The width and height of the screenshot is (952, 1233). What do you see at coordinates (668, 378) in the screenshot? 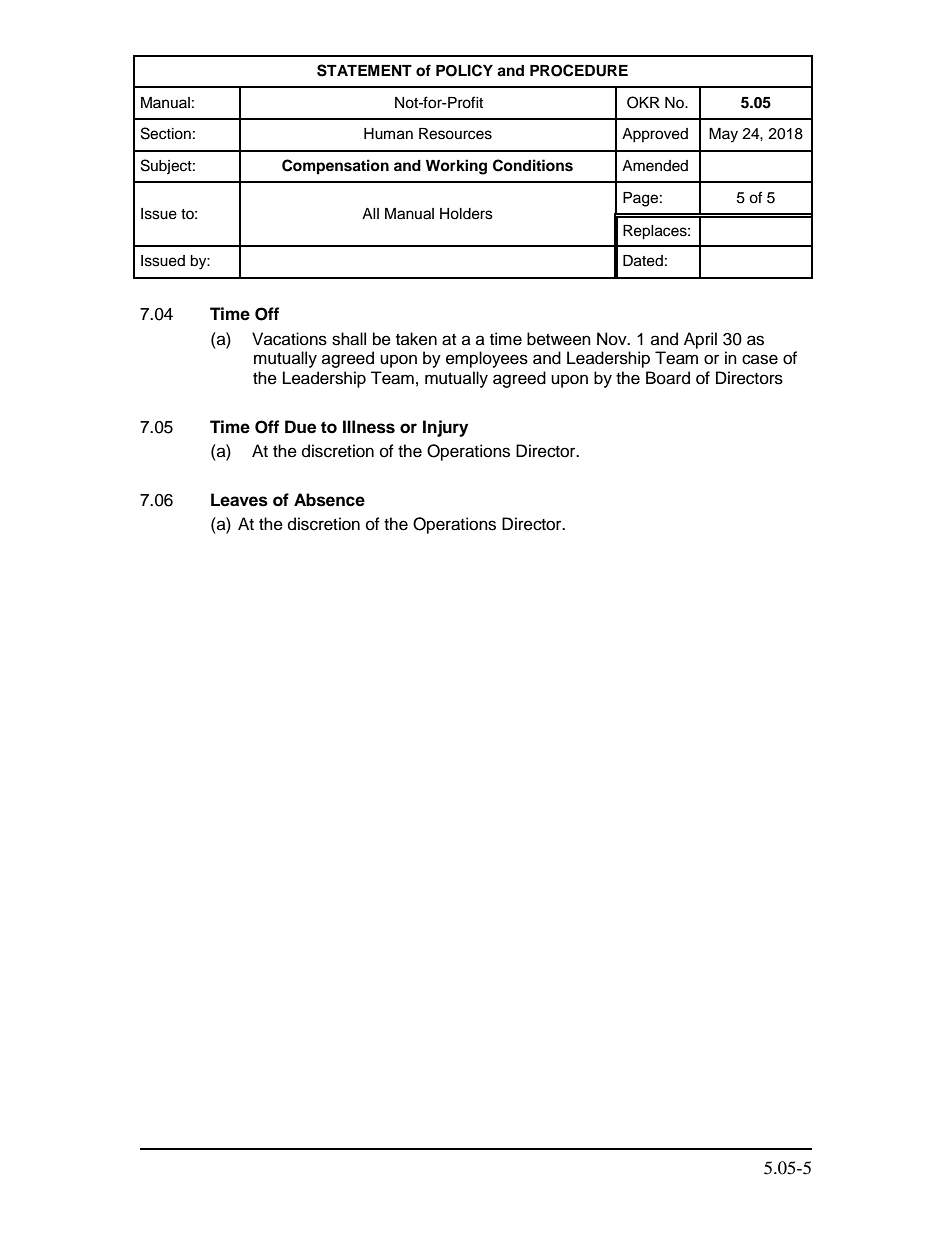
I see `Board` at bounding box center [668, 378].
